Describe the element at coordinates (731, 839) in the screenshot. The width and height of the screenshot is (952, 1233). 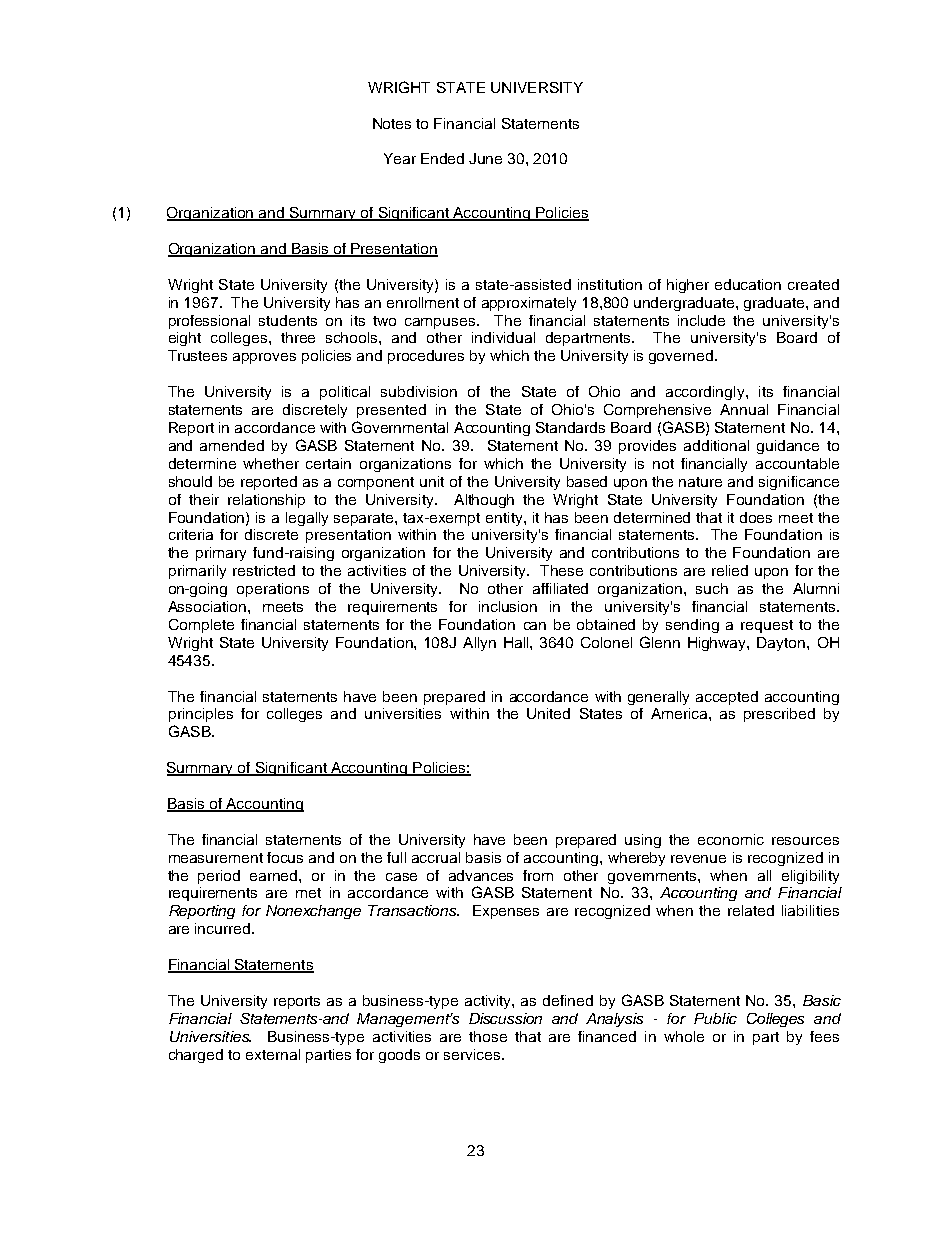
I see `economic` at that location.
